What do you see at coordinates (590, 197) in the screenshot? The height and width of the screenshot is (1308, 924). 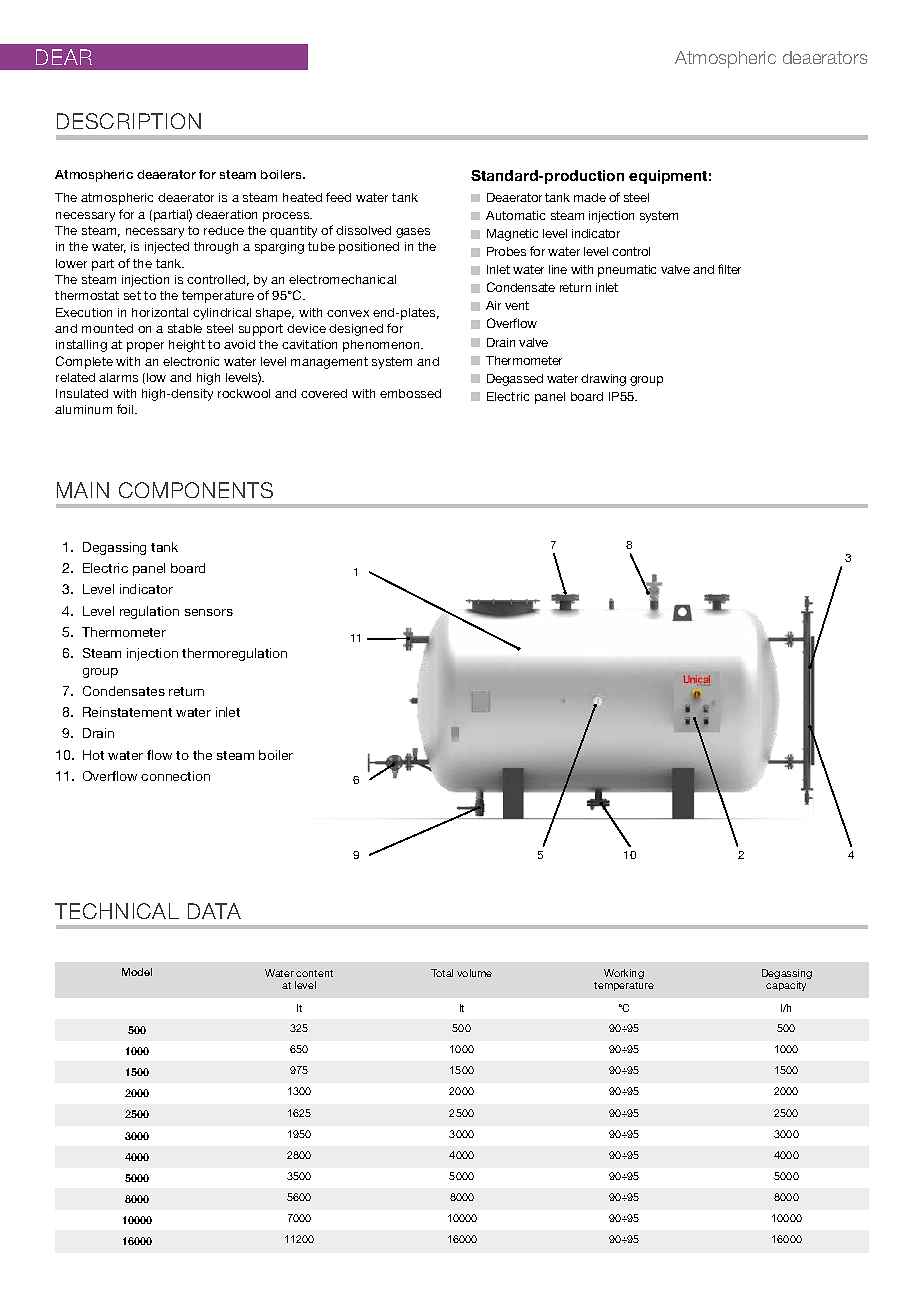 I see `made` at bounding box center [590, 197].
